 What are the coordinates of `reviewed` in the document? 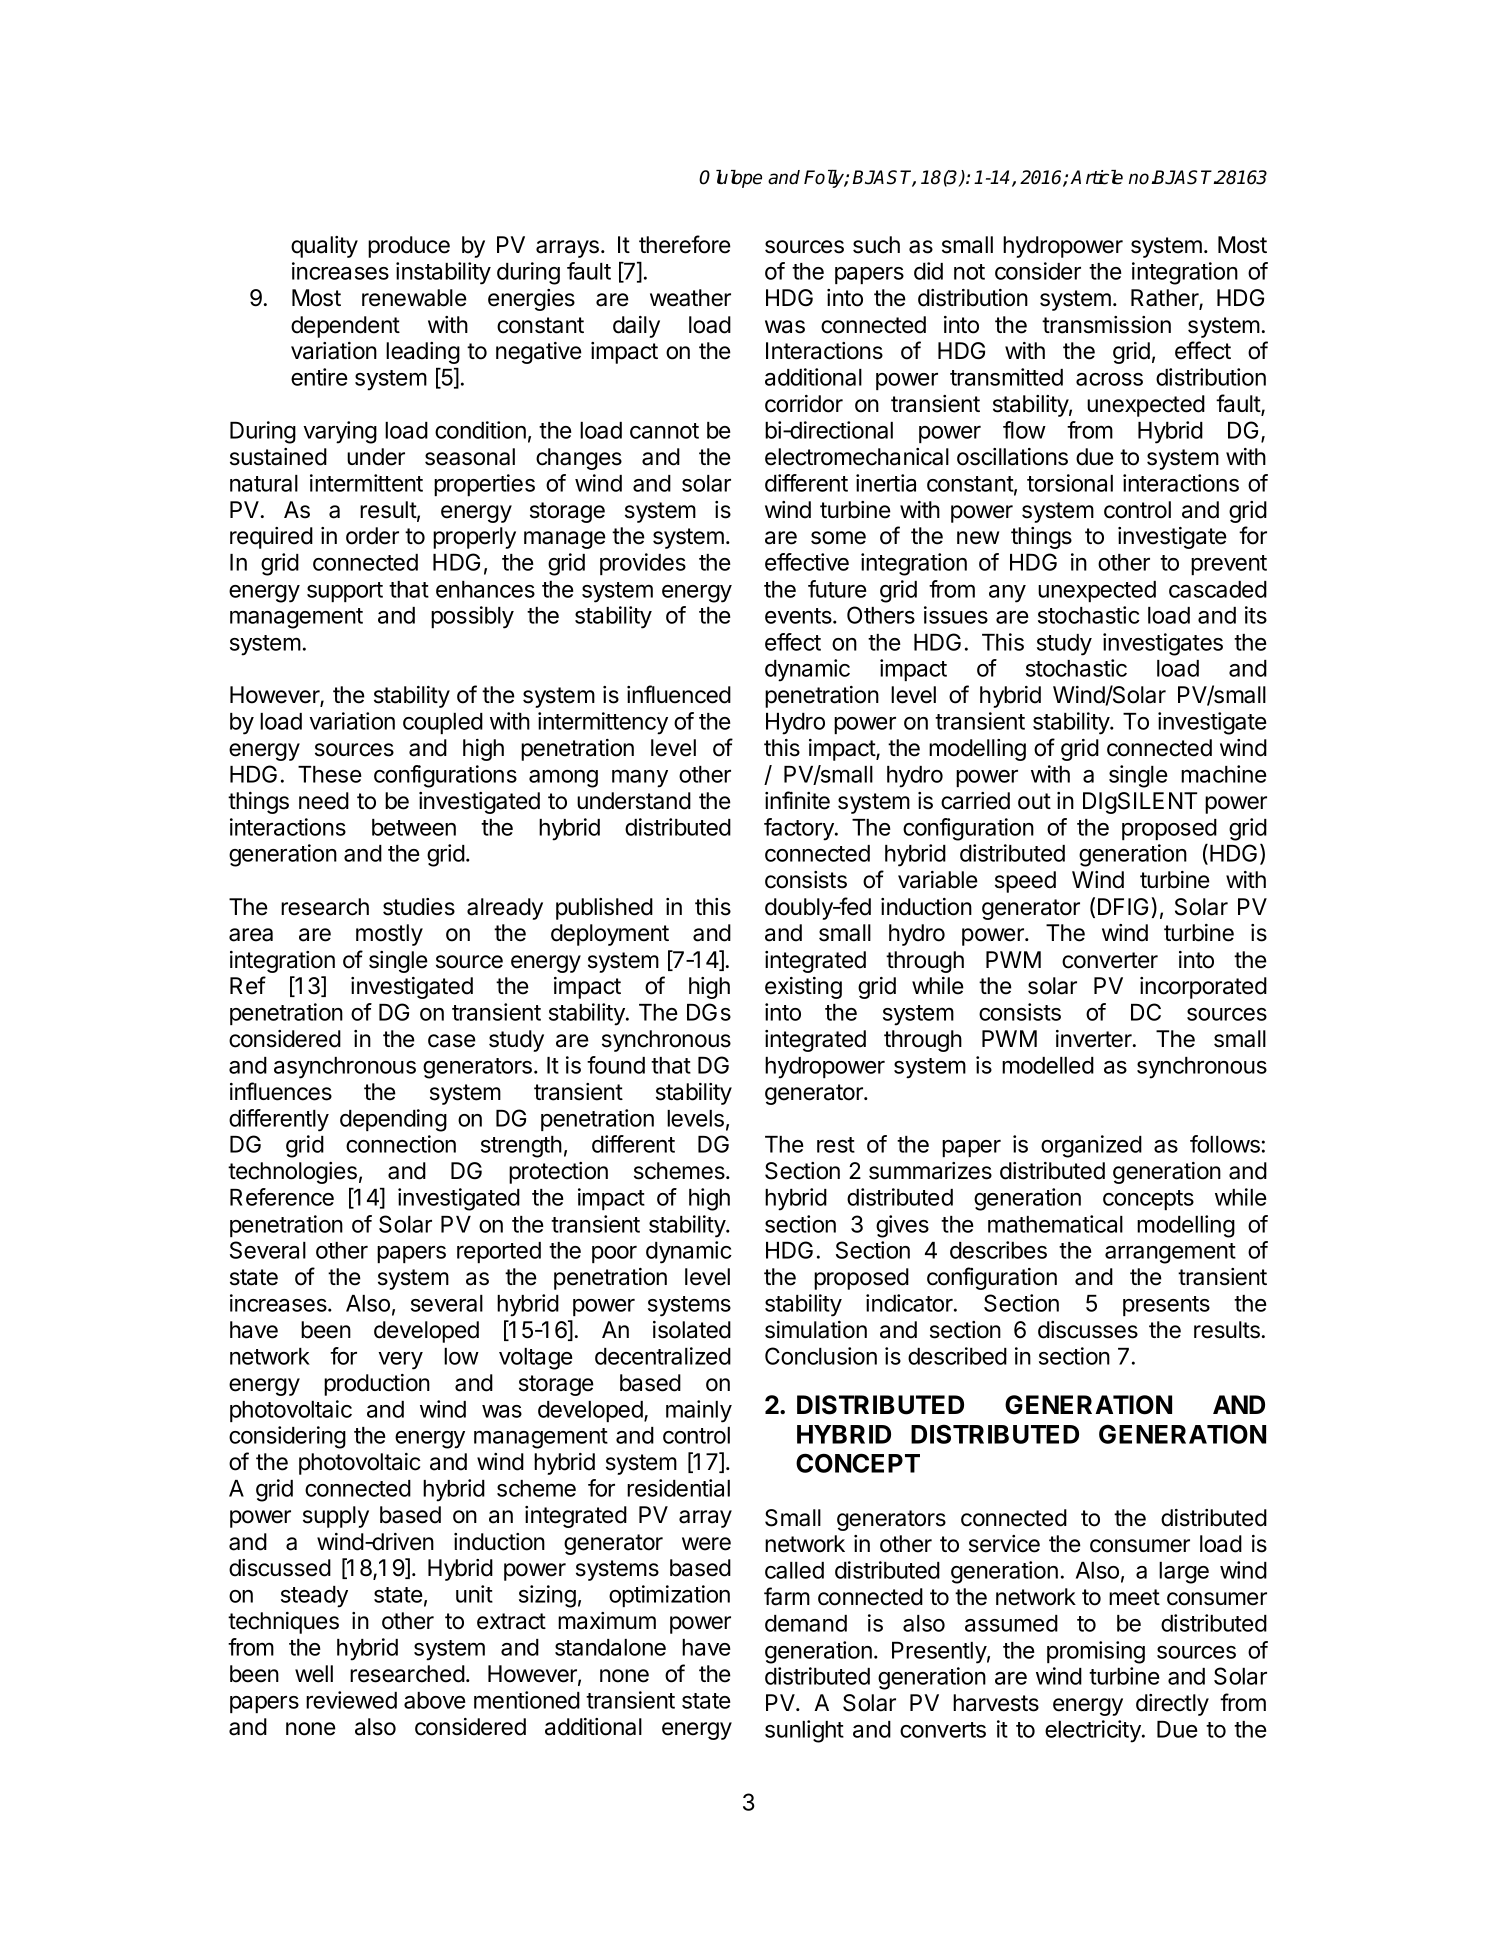 It's located at (351, 1700).
